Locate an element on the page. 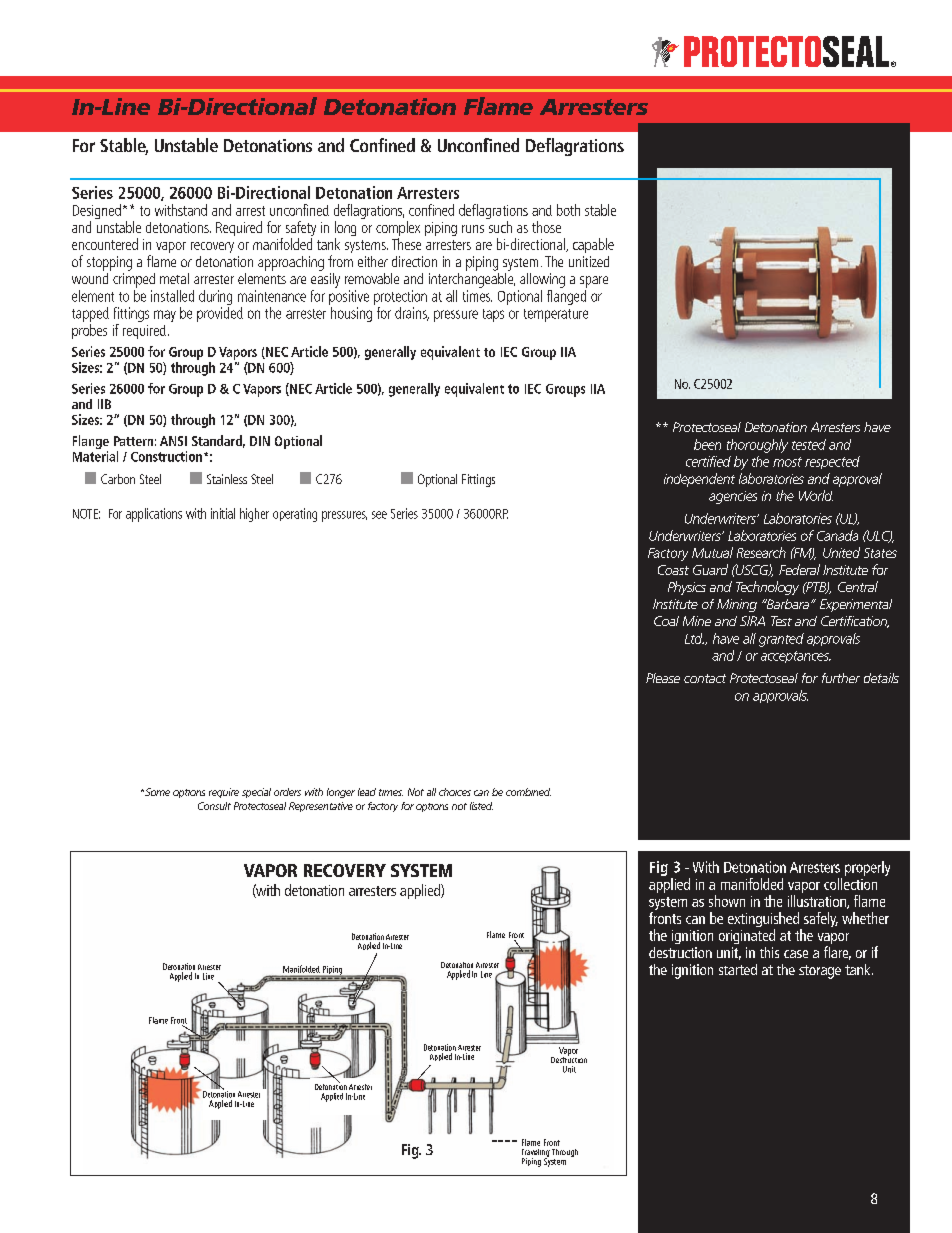 The image size is (952, 1233). Construction is located at coordinates (166, 456).
